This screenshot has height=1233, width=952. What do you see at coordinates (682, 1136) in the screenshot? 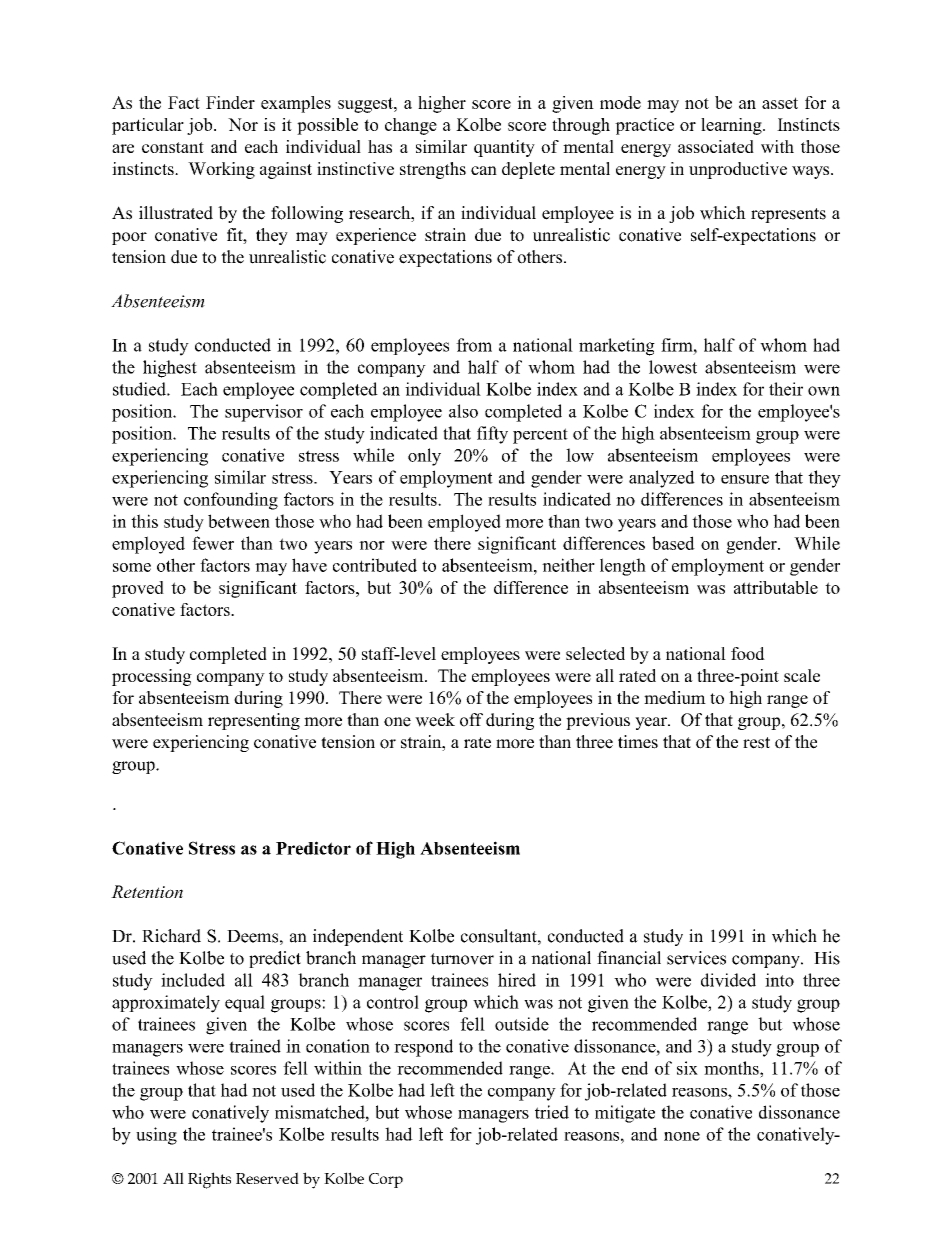
I see `none` at bounding box center [682, 1136].
